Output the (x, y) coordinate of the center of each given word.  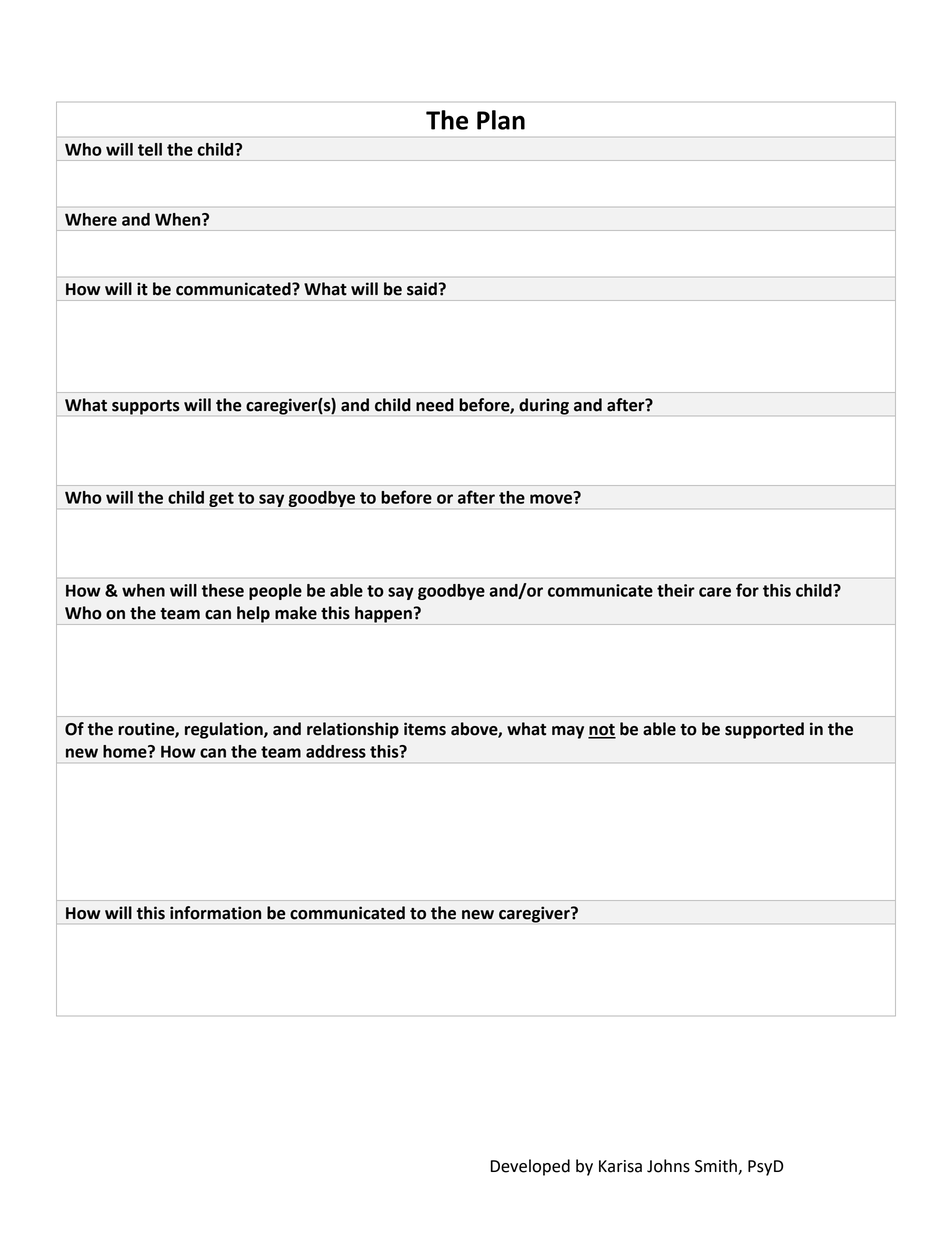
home (126, 751)
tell (150, 149)
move (552, 498)
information (215, 913)
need (435, 405)
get (221, 499)
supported (764, 730)
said (422, 289)
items (425, 729)
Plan (501, 120)
